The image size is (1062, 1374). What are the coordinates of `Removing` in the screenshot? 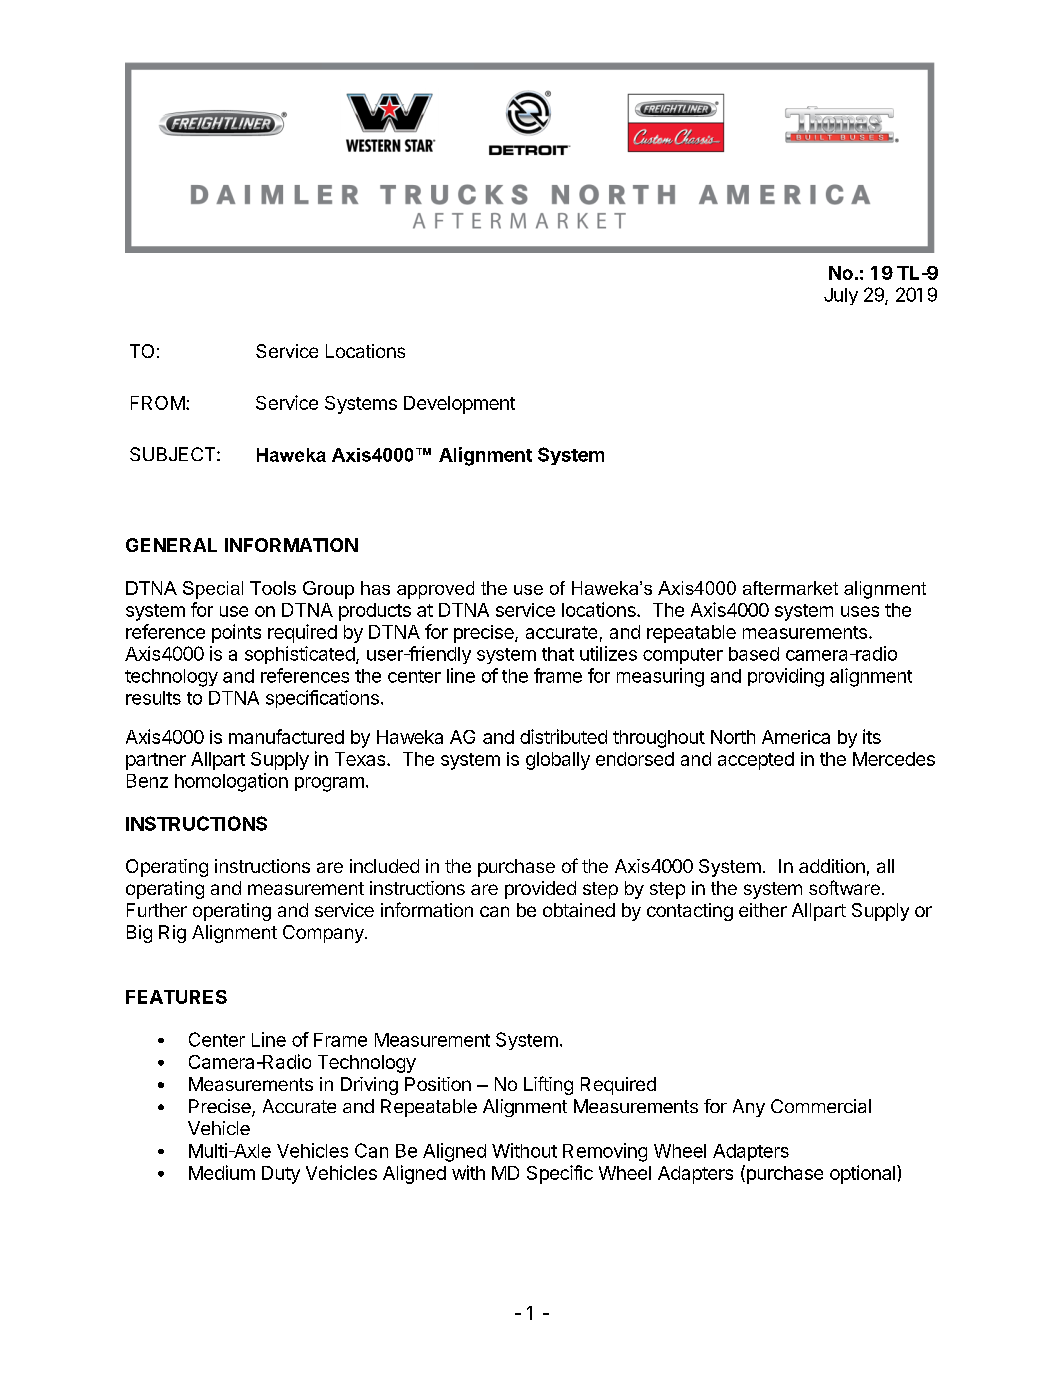 It's located at (605, 1152).
